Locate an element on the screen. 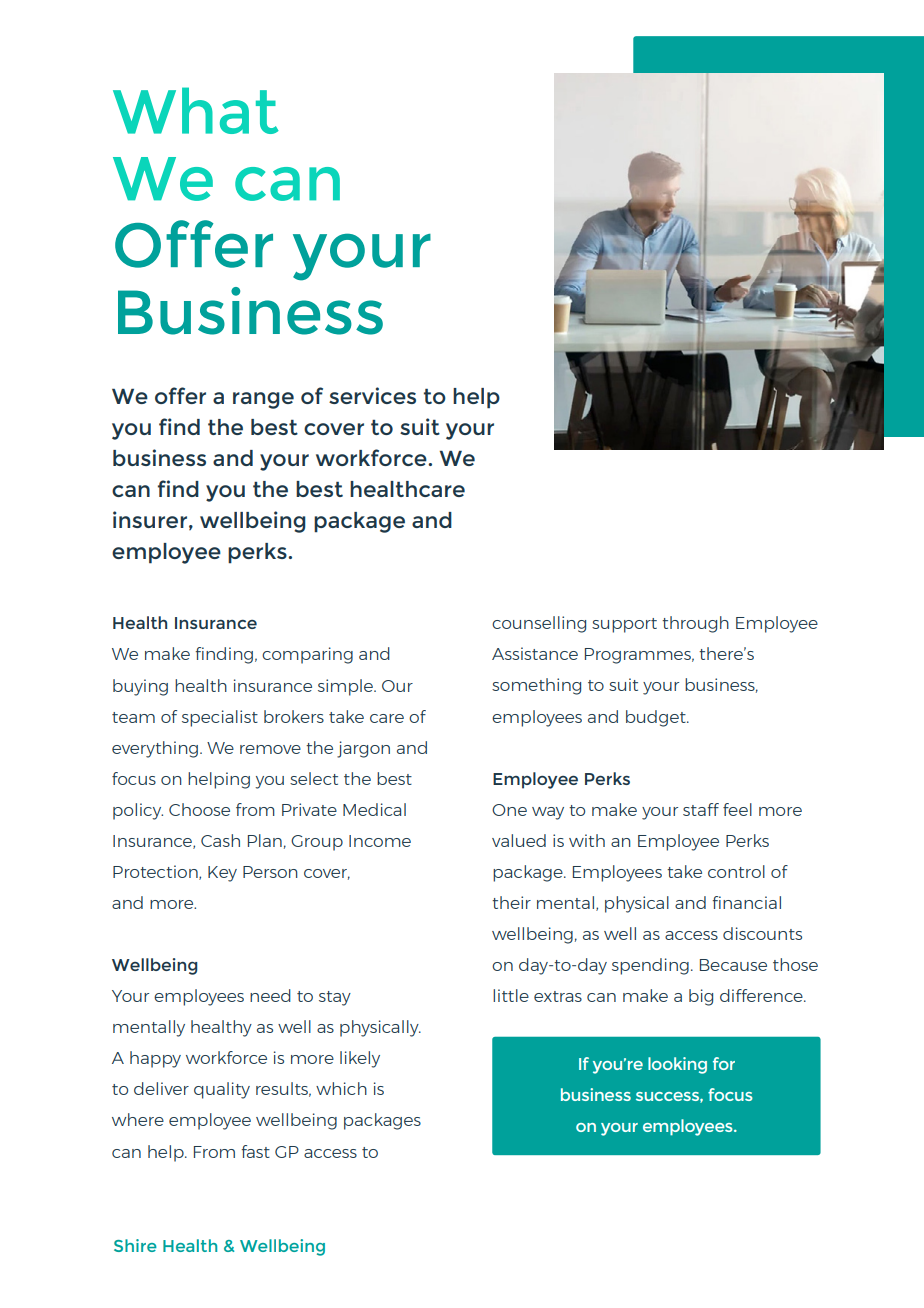 This screenshot has width=924, height=1308. fast is located at coordinates (255, 1151).
